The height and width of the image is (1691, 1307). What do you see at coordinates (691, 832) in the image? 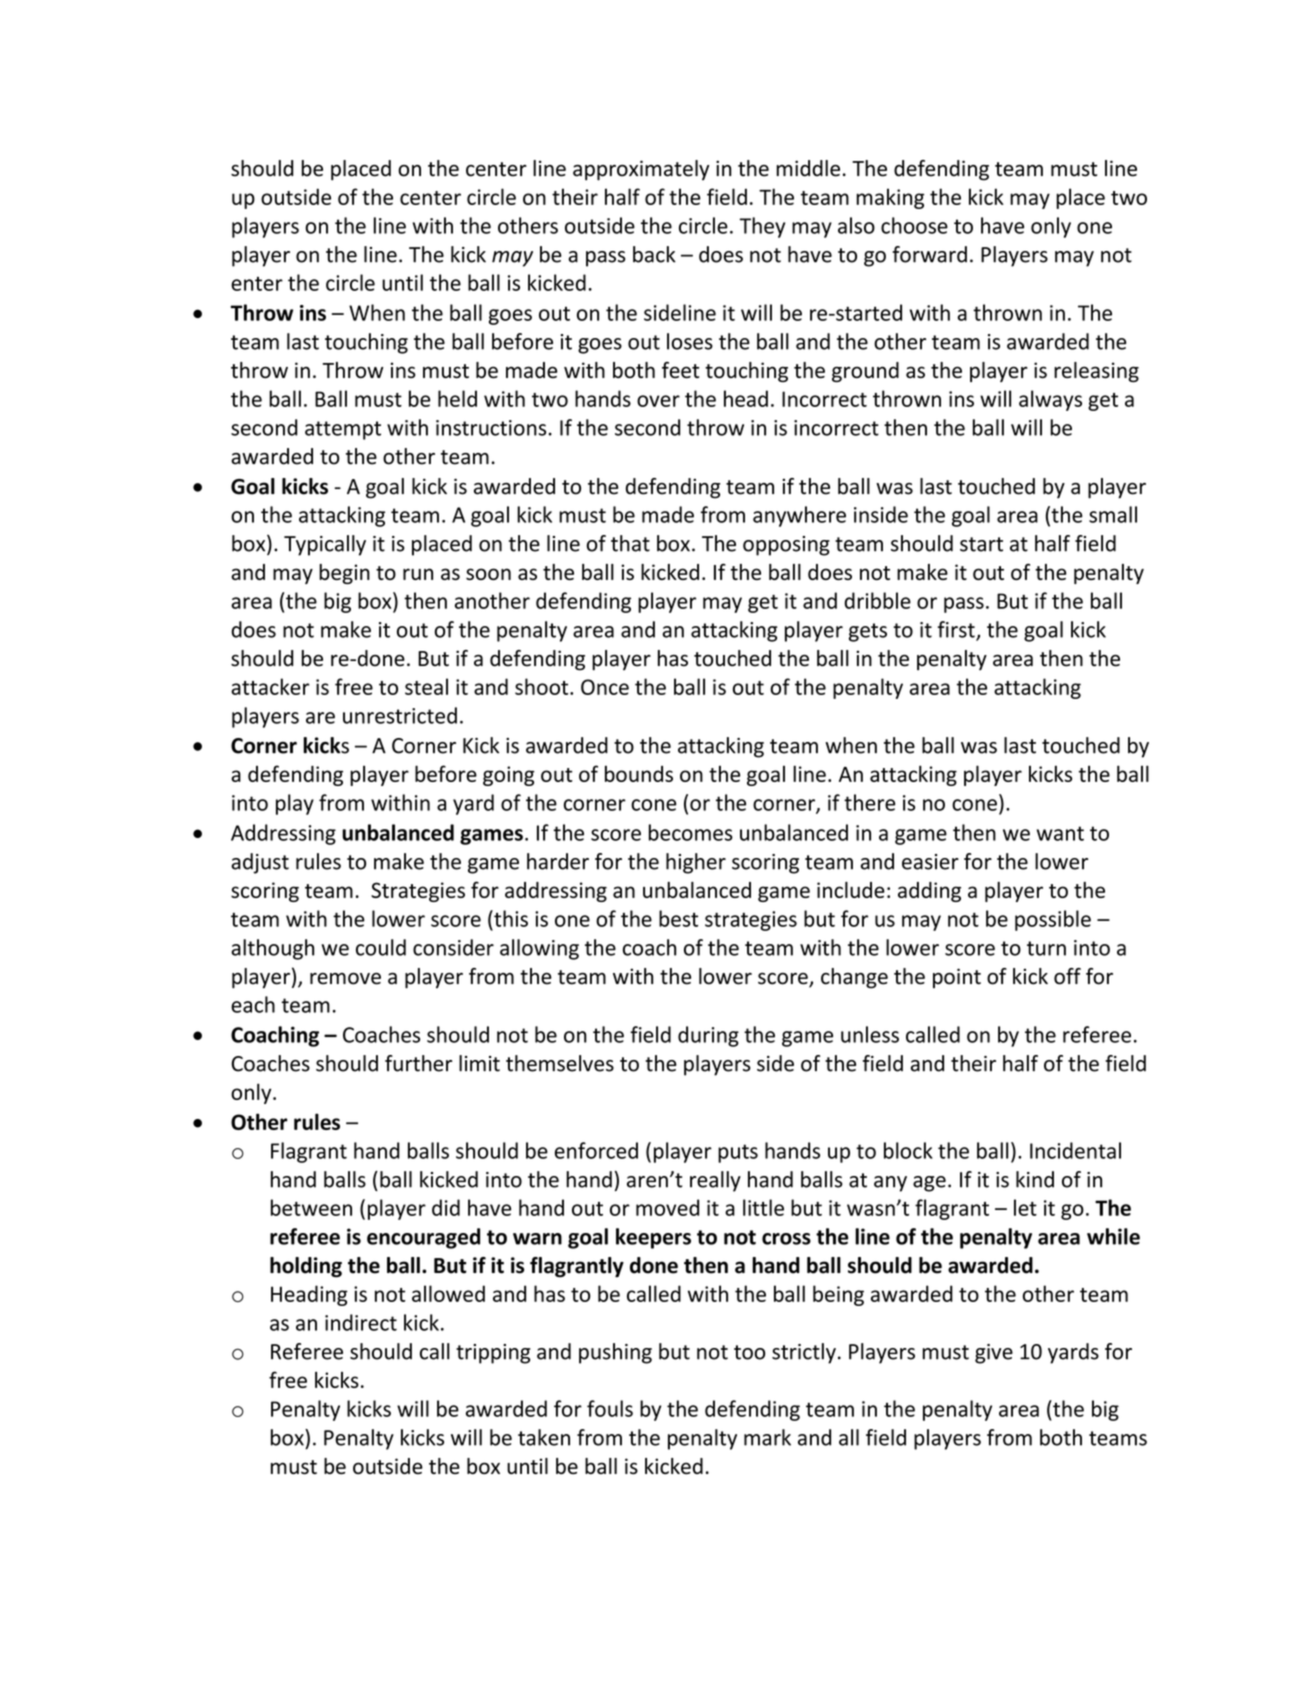
I see `becomes` at bounding box center [691, 832].
